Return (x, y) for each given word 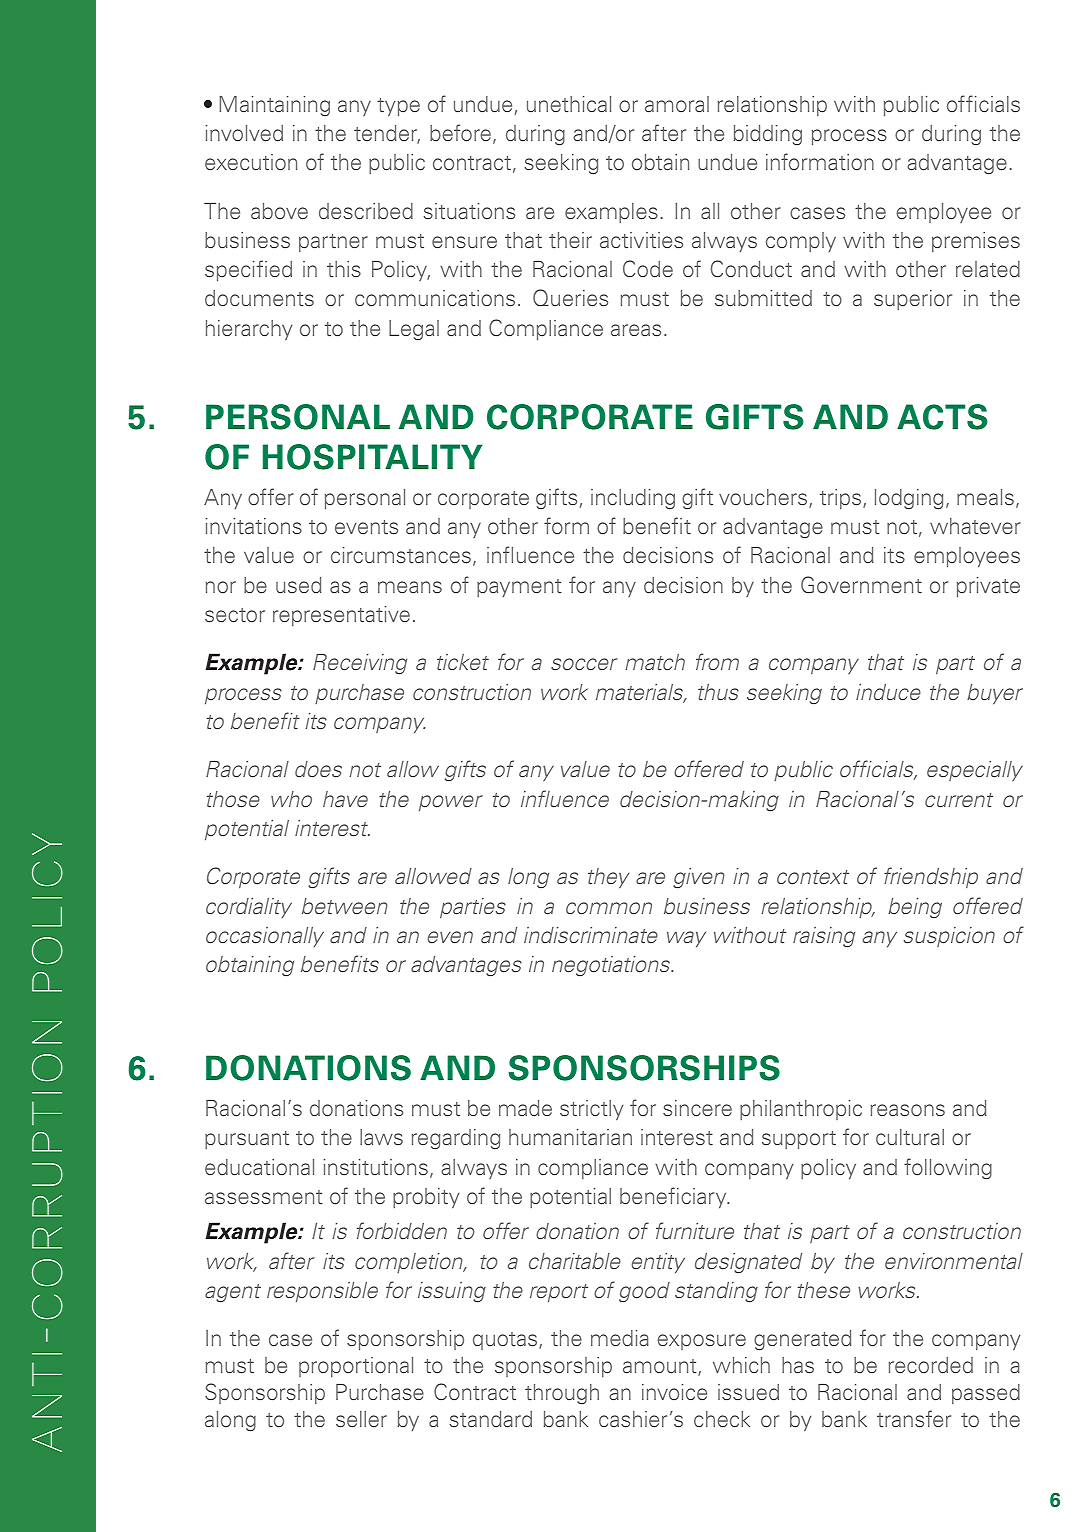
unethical (569, 104)
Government (861, 585)
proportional (356, 1367)
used (298, 585)
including (633, 499)
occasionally (265, 937)
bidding (768, 135)
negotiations (612, 966)
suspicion (949, 937)
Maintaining (274, 106)
